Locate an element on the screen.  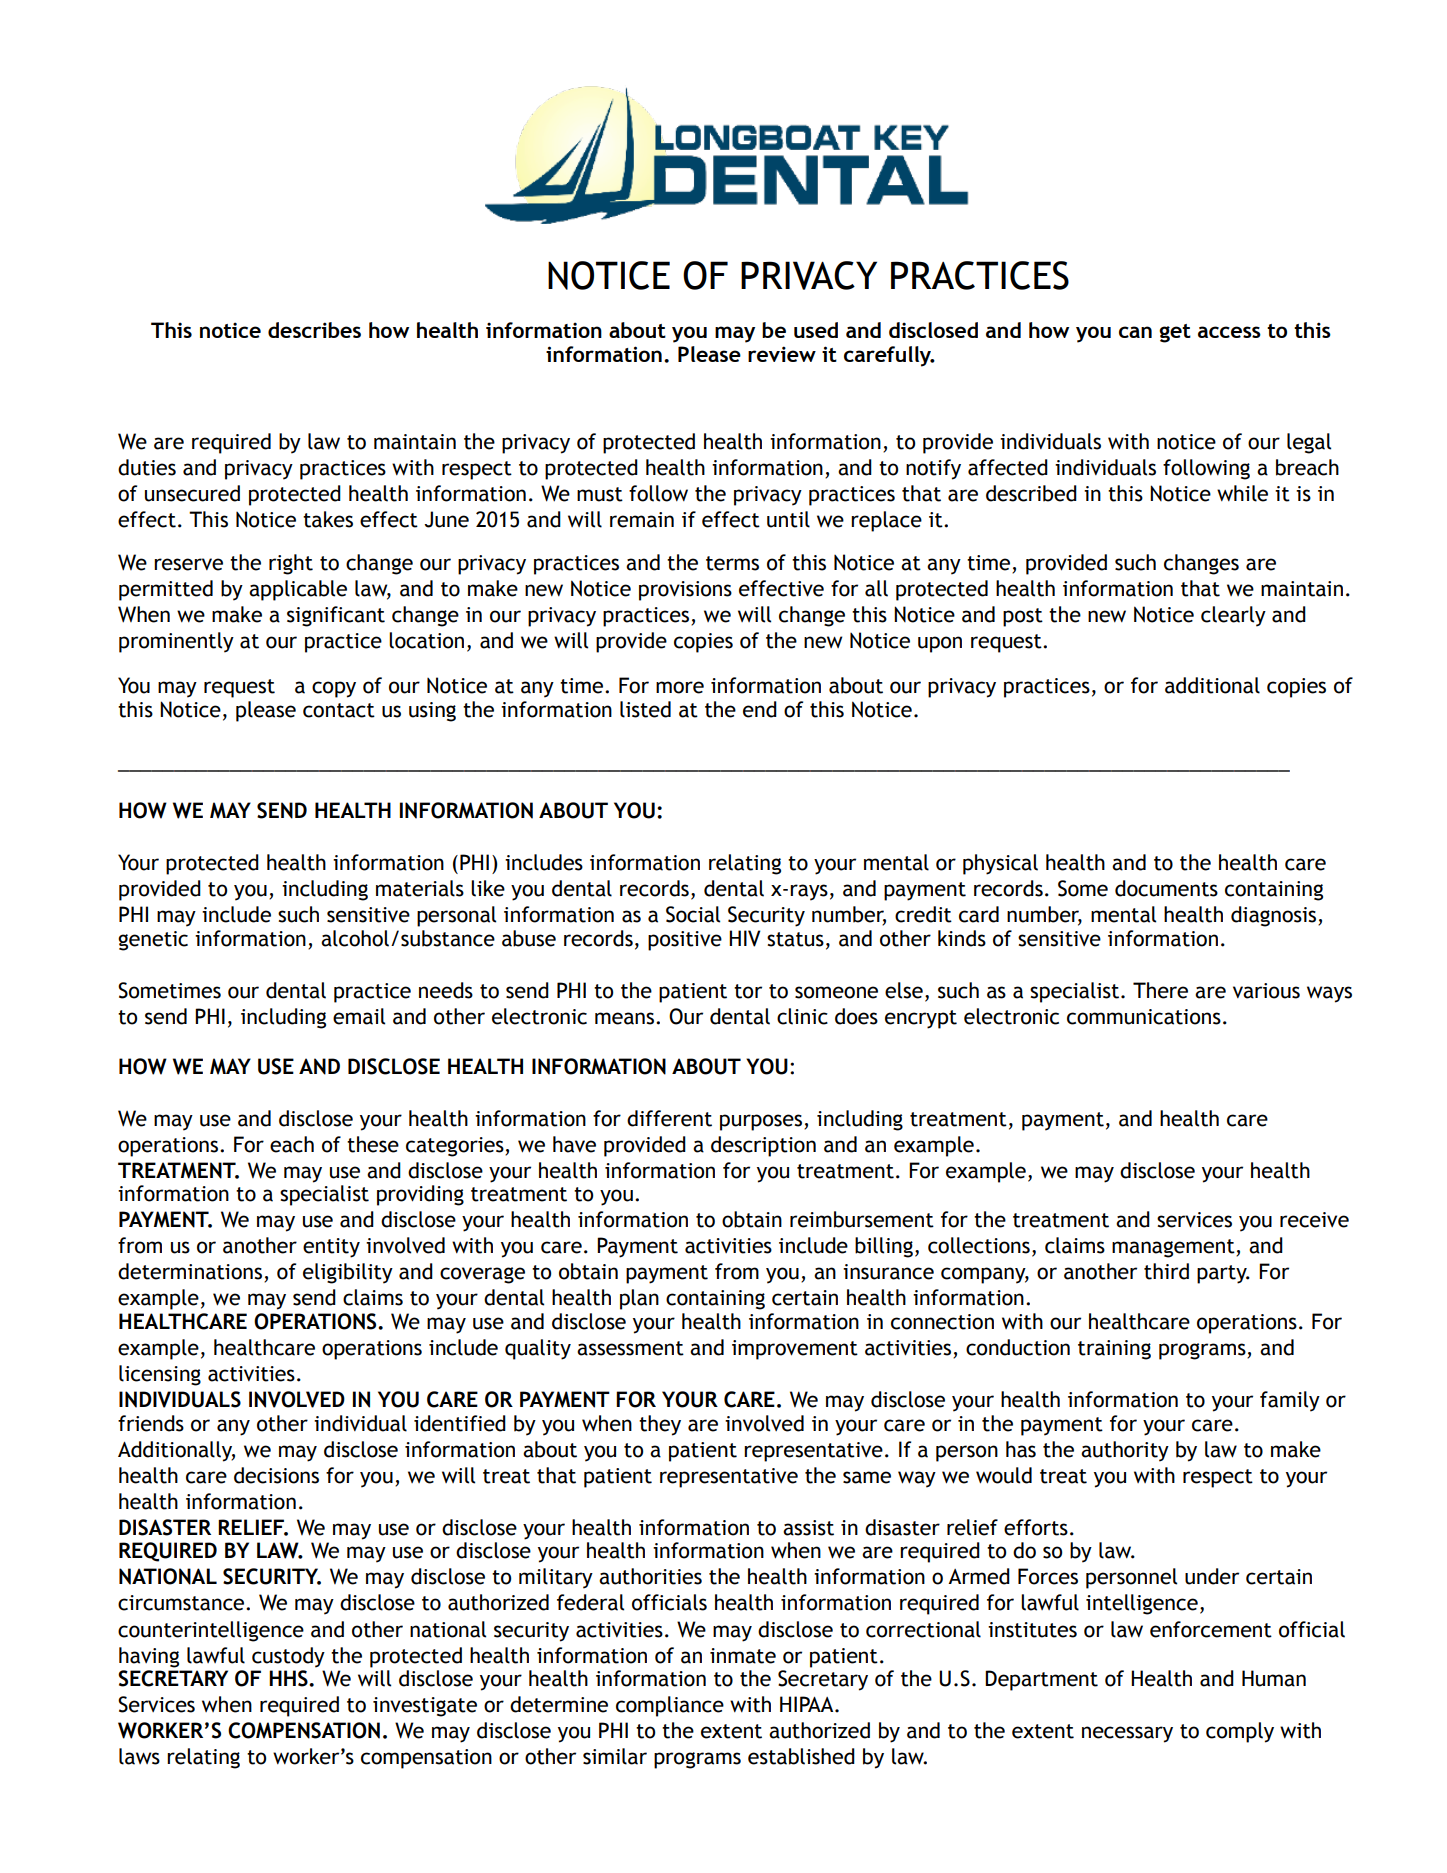
HHS is located at coordinates (289, 1678).
